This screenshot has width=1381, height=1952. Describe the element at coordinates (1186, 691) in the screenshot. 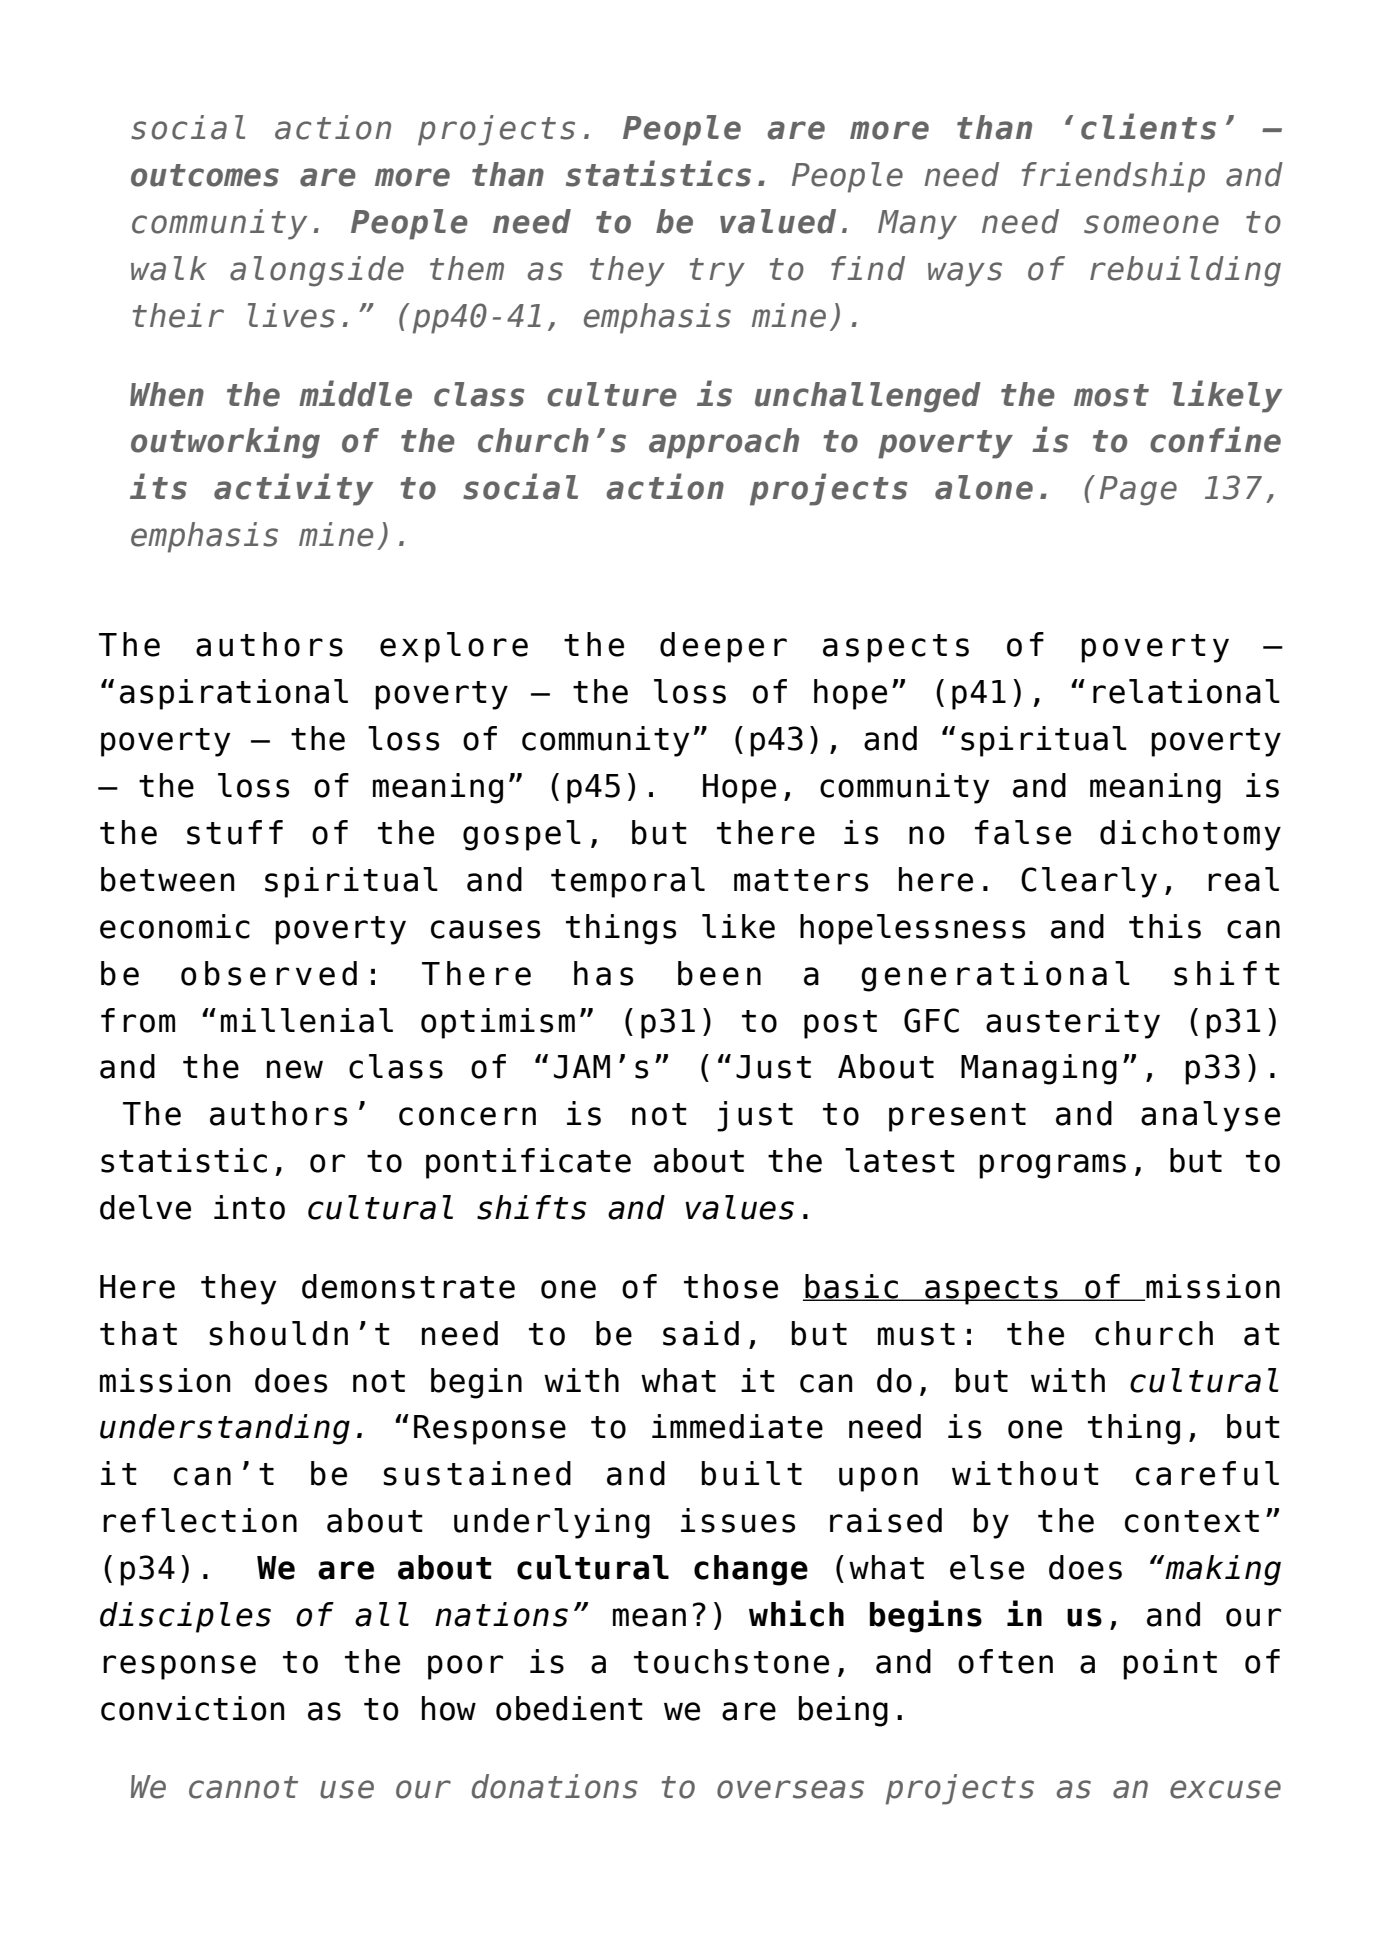

I see `relational` at that location.
